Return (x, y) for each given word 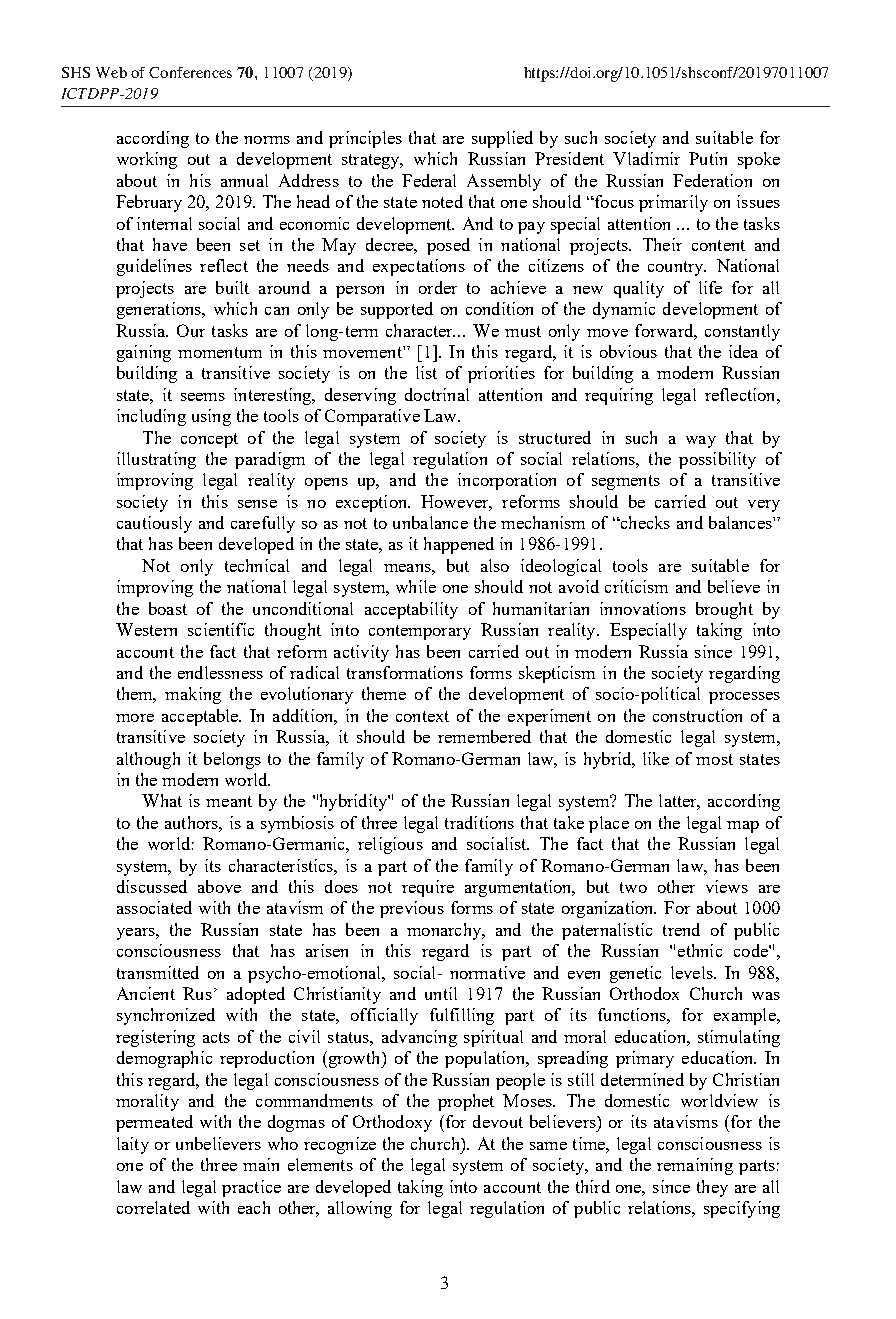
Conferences (190, 72)
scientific (221, 629)
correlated (153, 1207)
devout (498, 1121)
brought (724, 610)
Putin (708, 158)
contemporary (420, 632)
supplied (502, 139)
